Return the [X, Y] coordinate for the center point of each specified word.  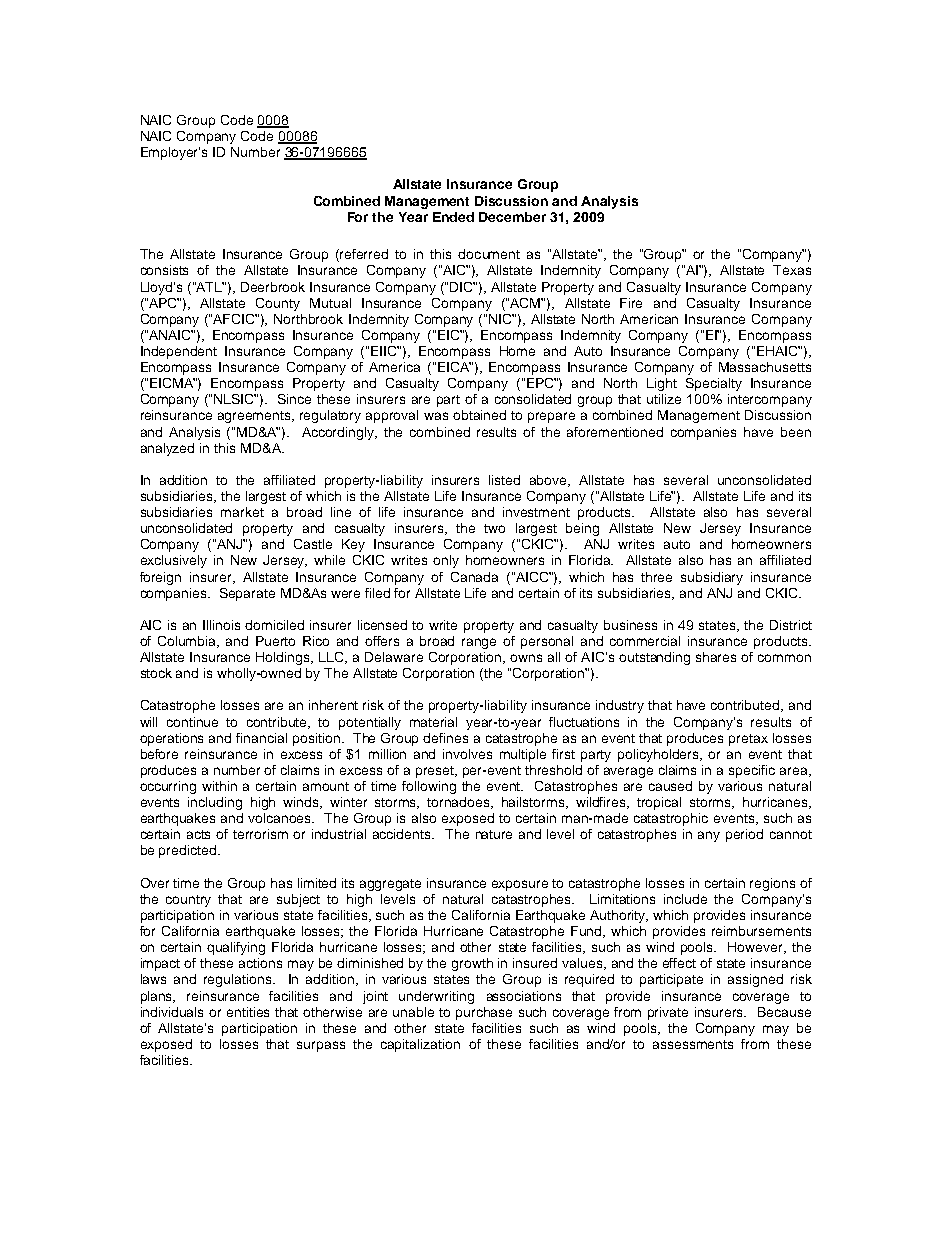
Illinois [221, 625]
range [479, 643]
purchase [484, 1013]
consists [164, 270]
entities [248, 1012]
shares [716, 657]
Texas [792, 270]
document [489, 254]
